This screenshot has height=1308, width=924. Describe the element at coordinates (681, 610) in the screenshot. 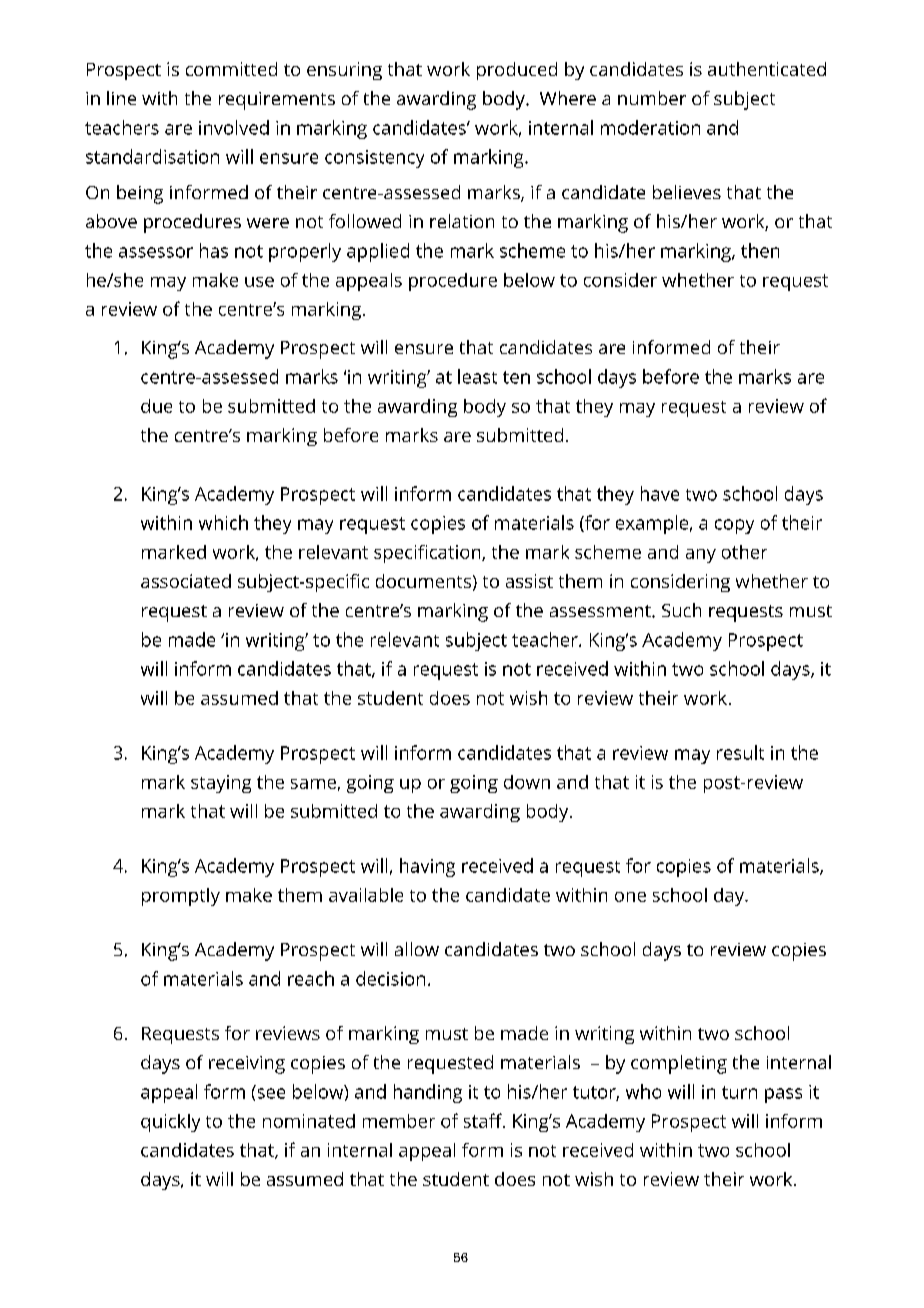

I see `Such` at that location.
